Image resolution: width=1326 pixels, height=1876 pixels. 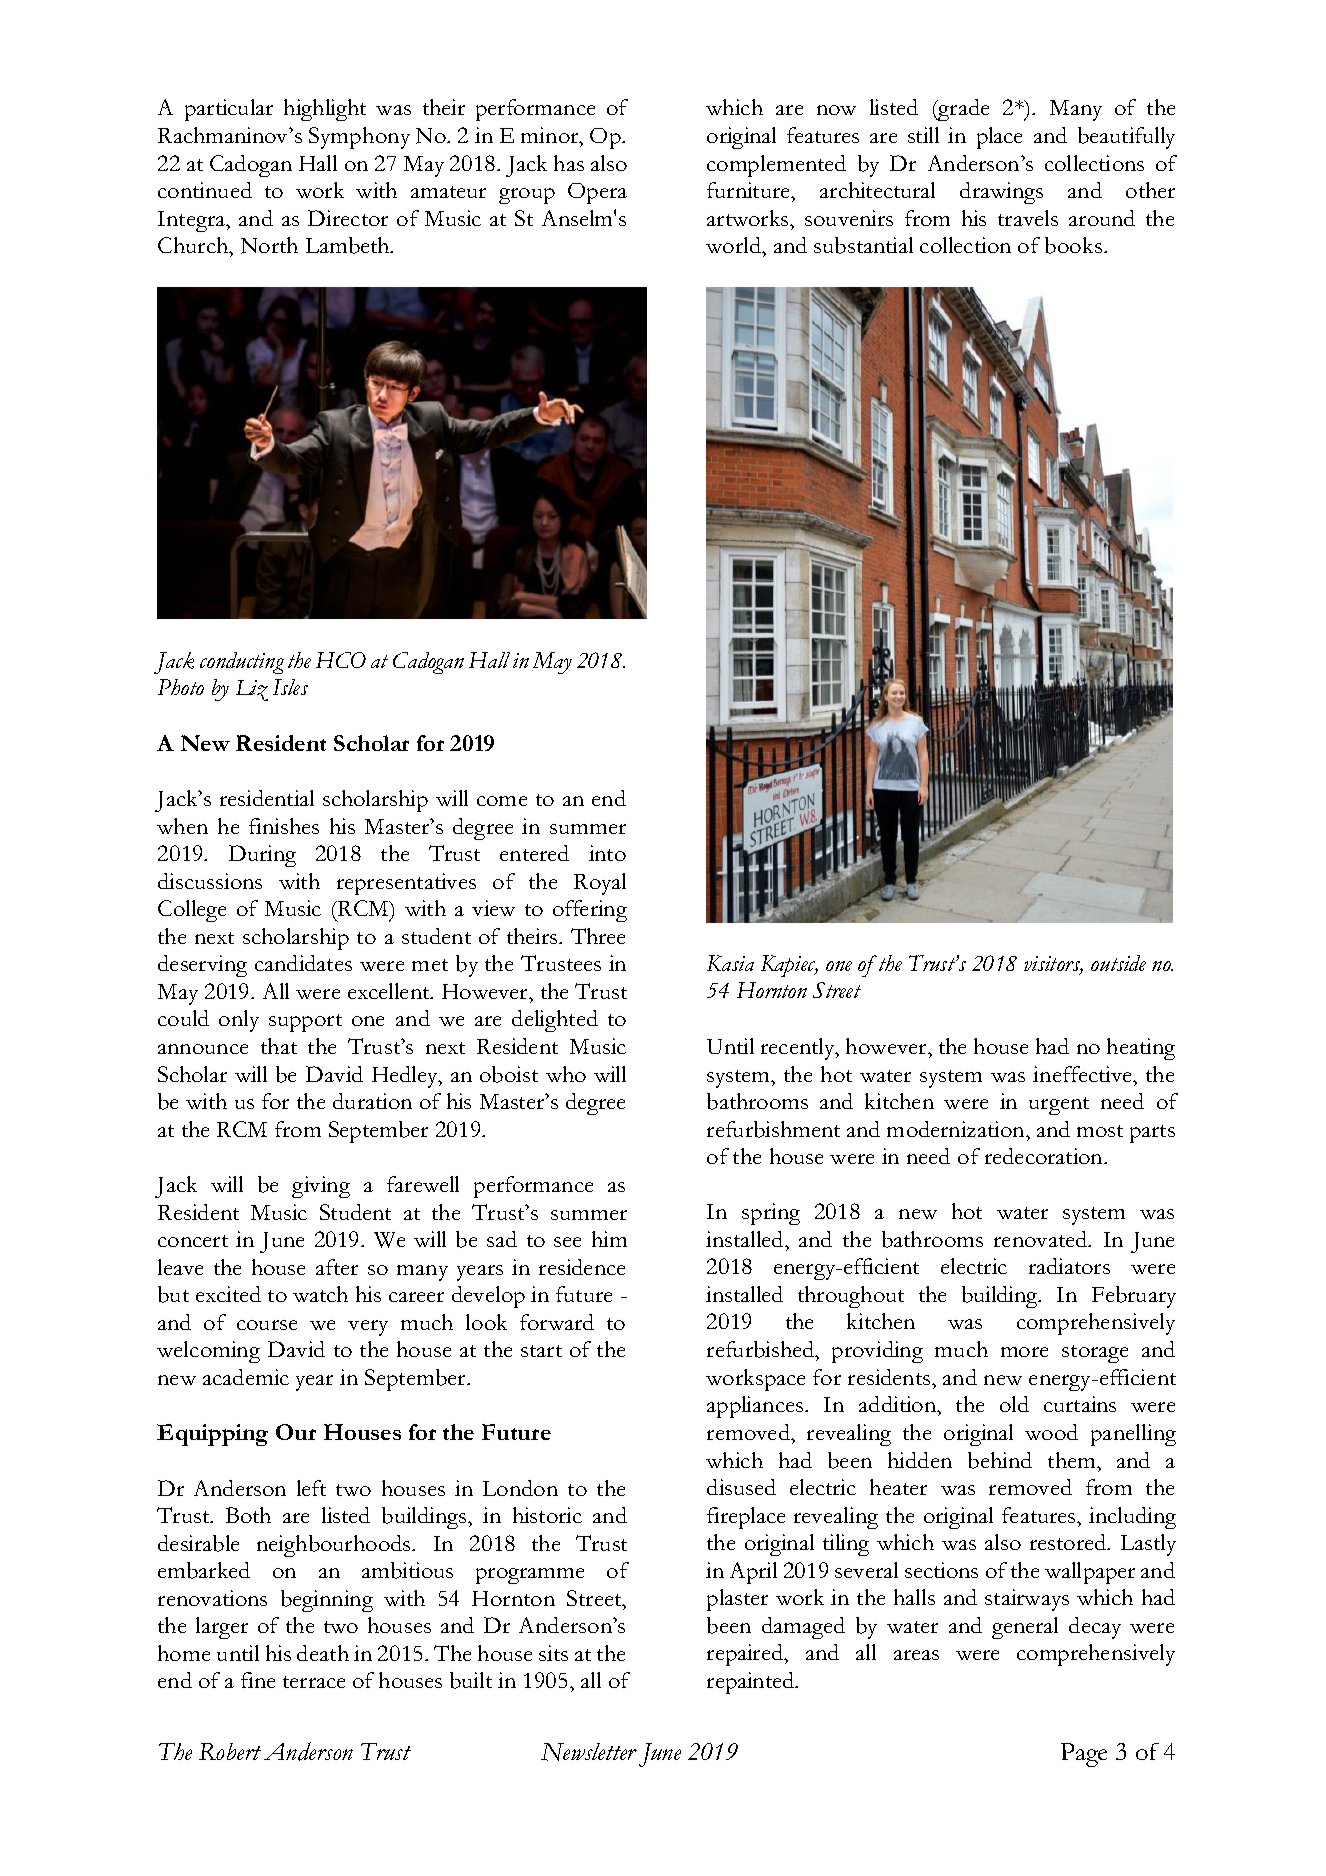 I want to click on candidates, so click(x=303, y=963).
